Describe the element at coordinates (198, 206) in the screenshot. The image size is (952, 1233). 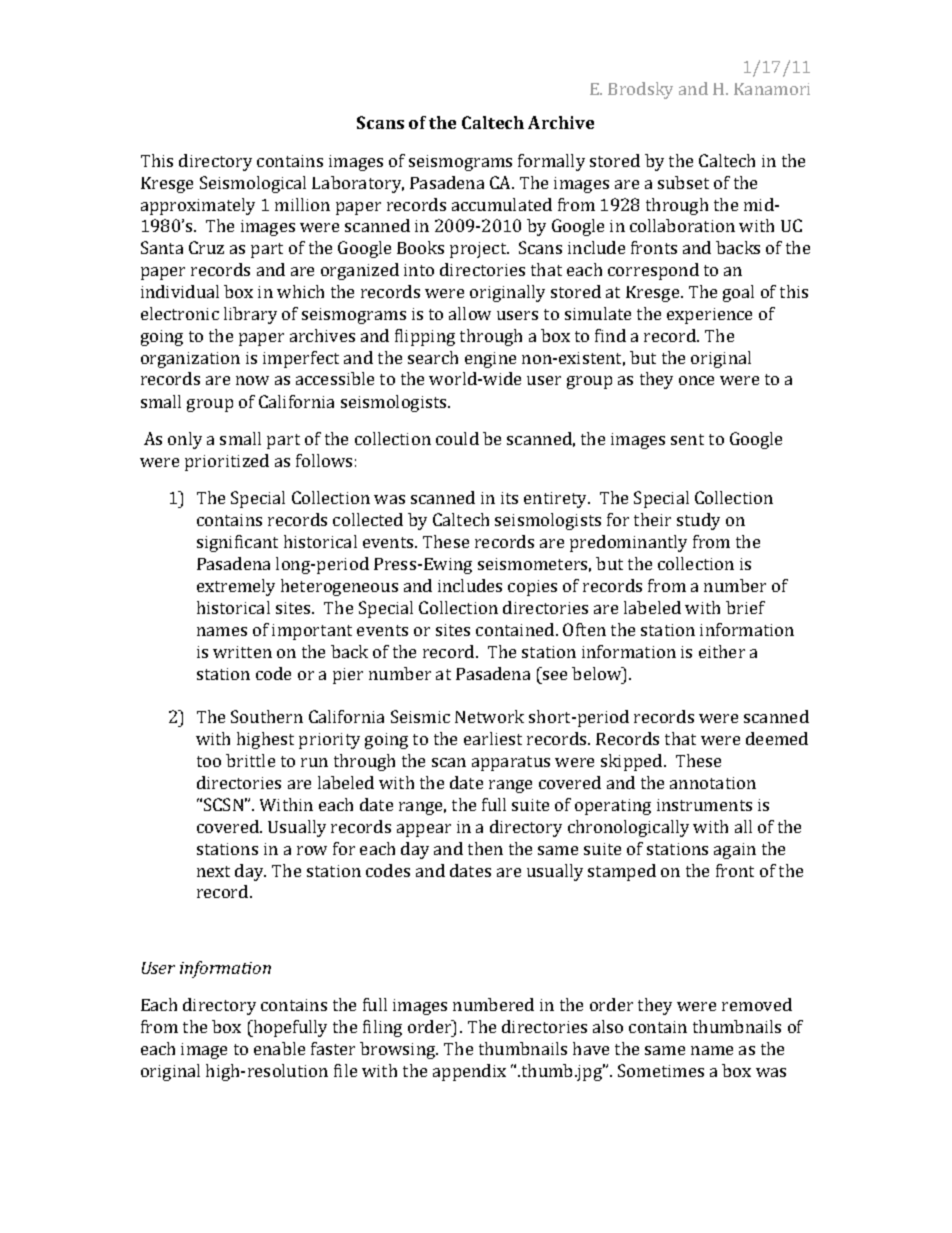
I see `approximately` at that location.
